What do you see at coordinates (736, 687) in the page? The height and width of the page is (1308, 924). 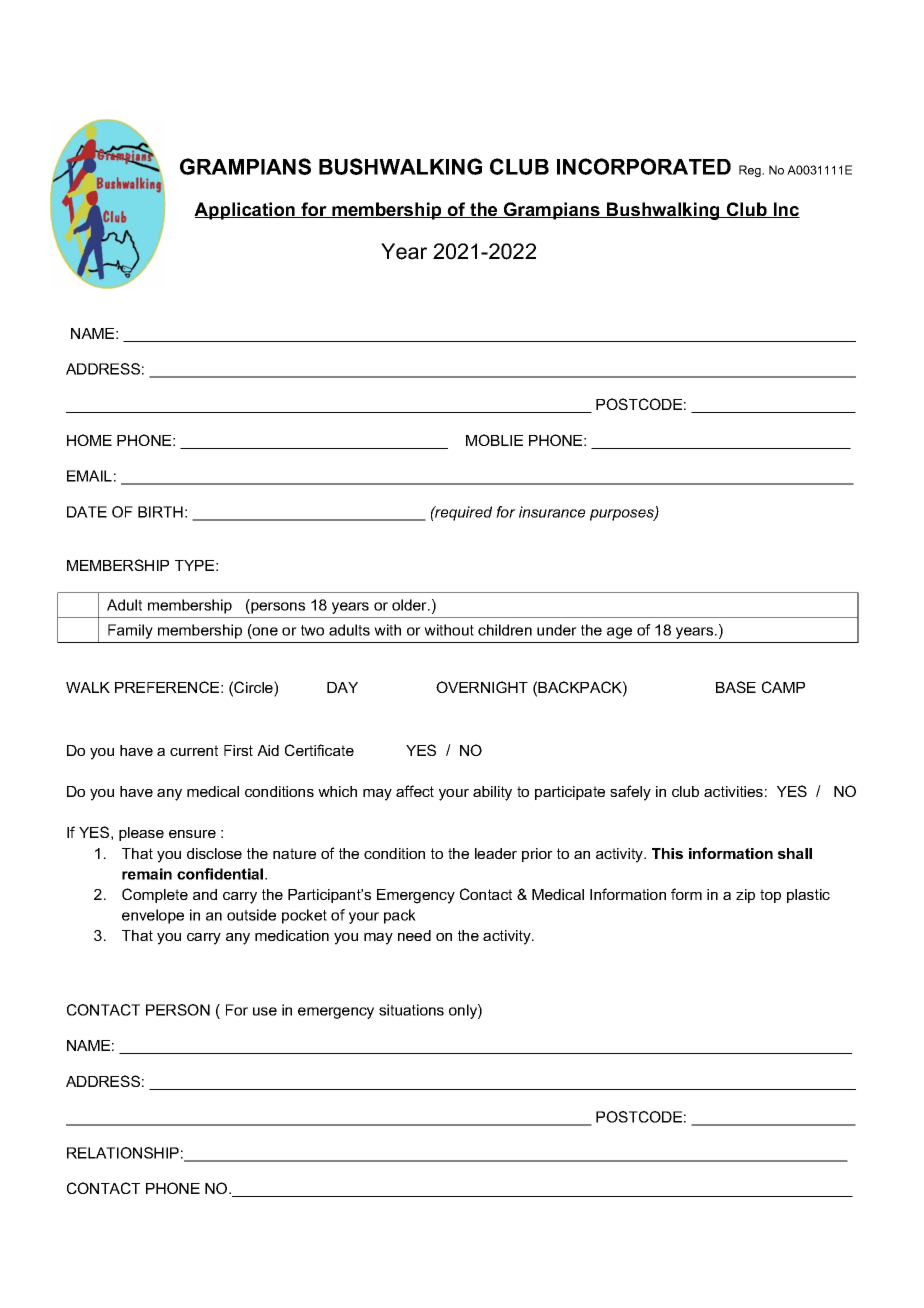 I see `BASE` at bounding box center [736, 687].
